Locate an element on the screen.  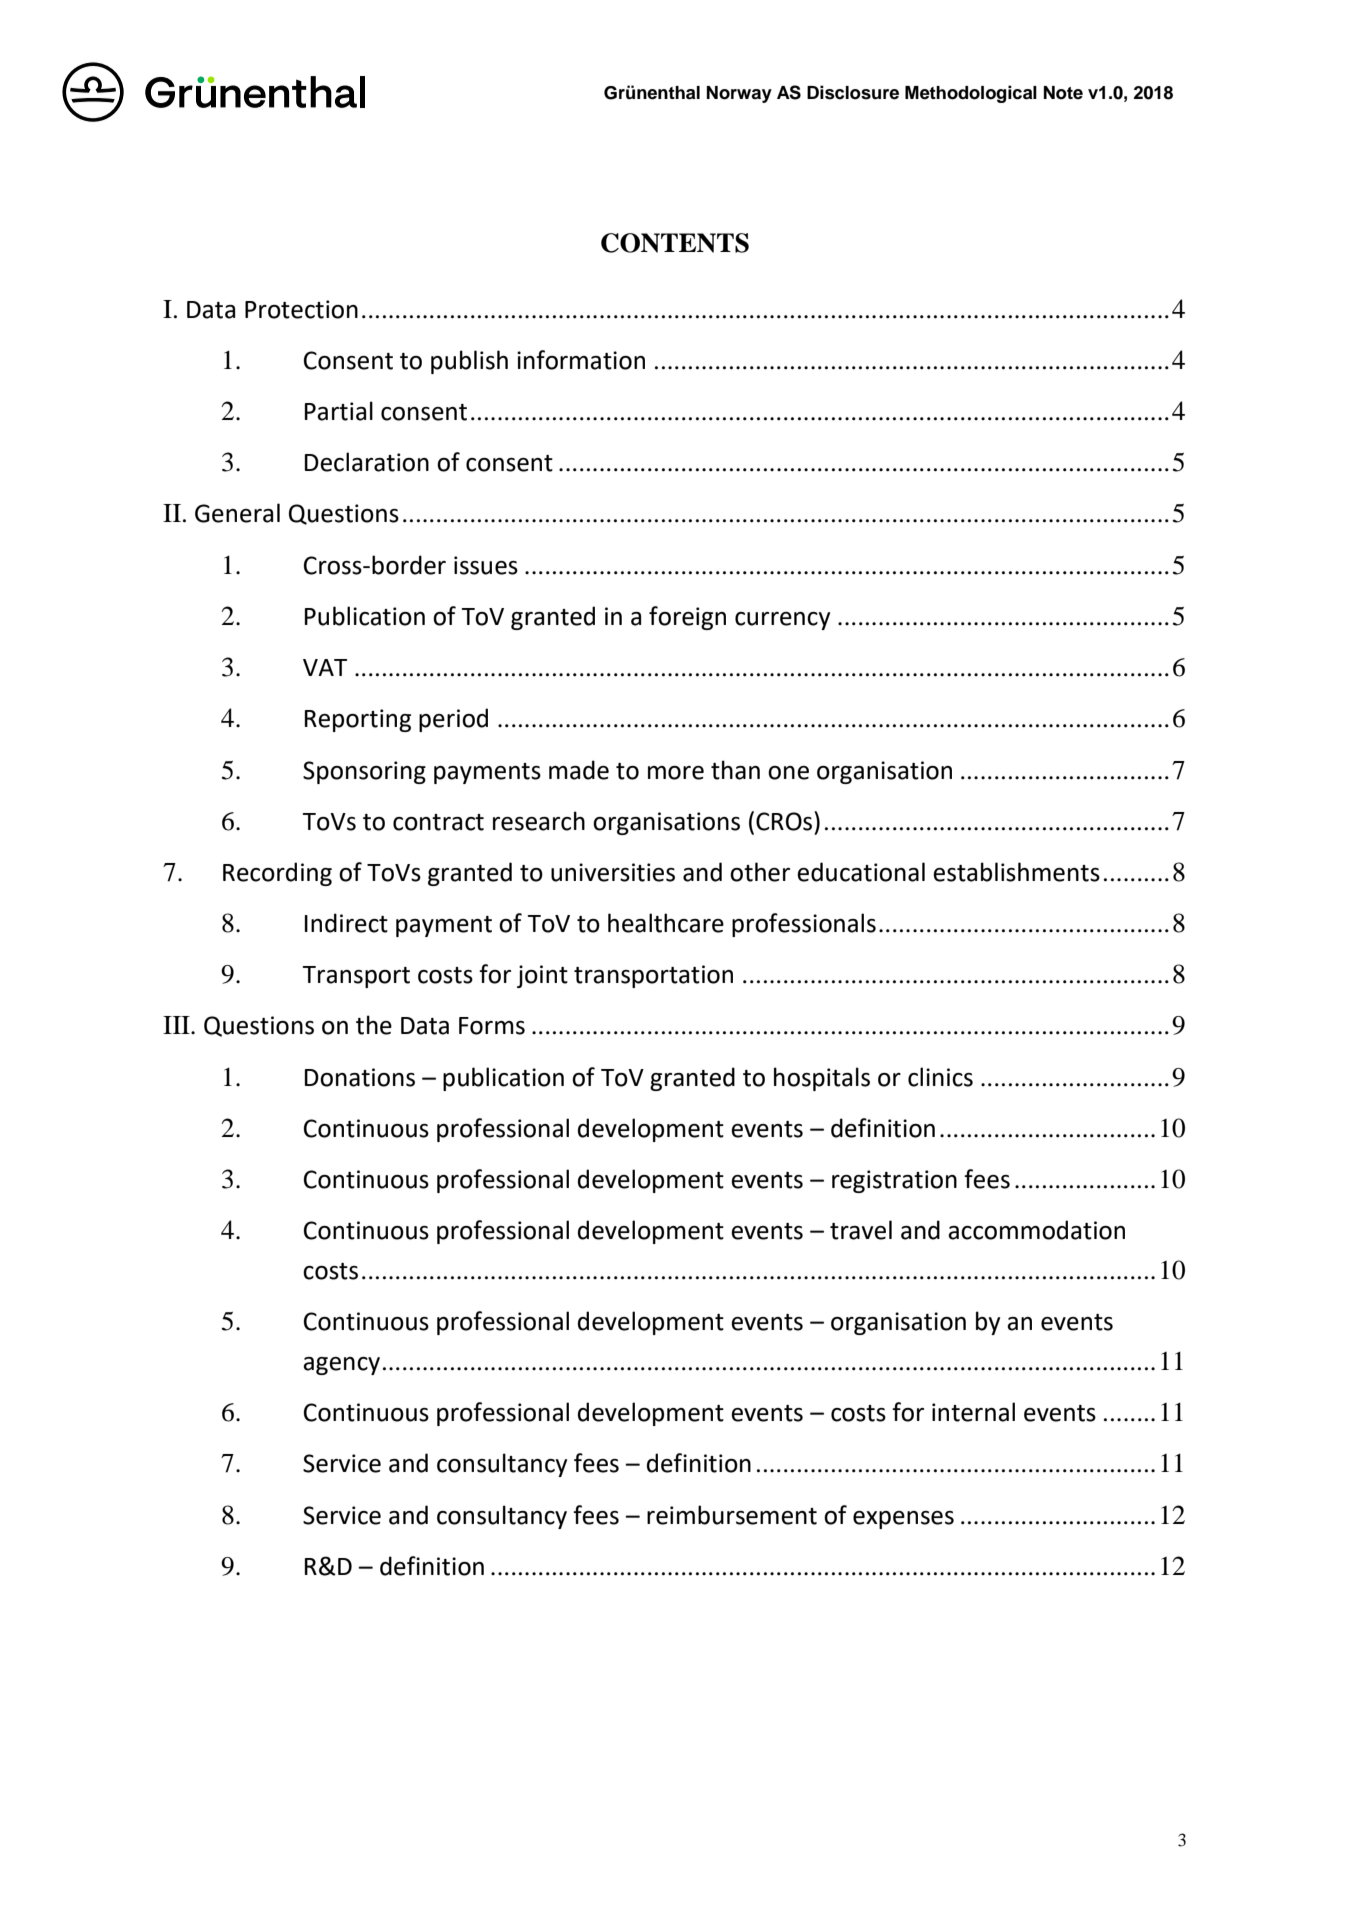
foreign is located at coordinates (687, 618).
